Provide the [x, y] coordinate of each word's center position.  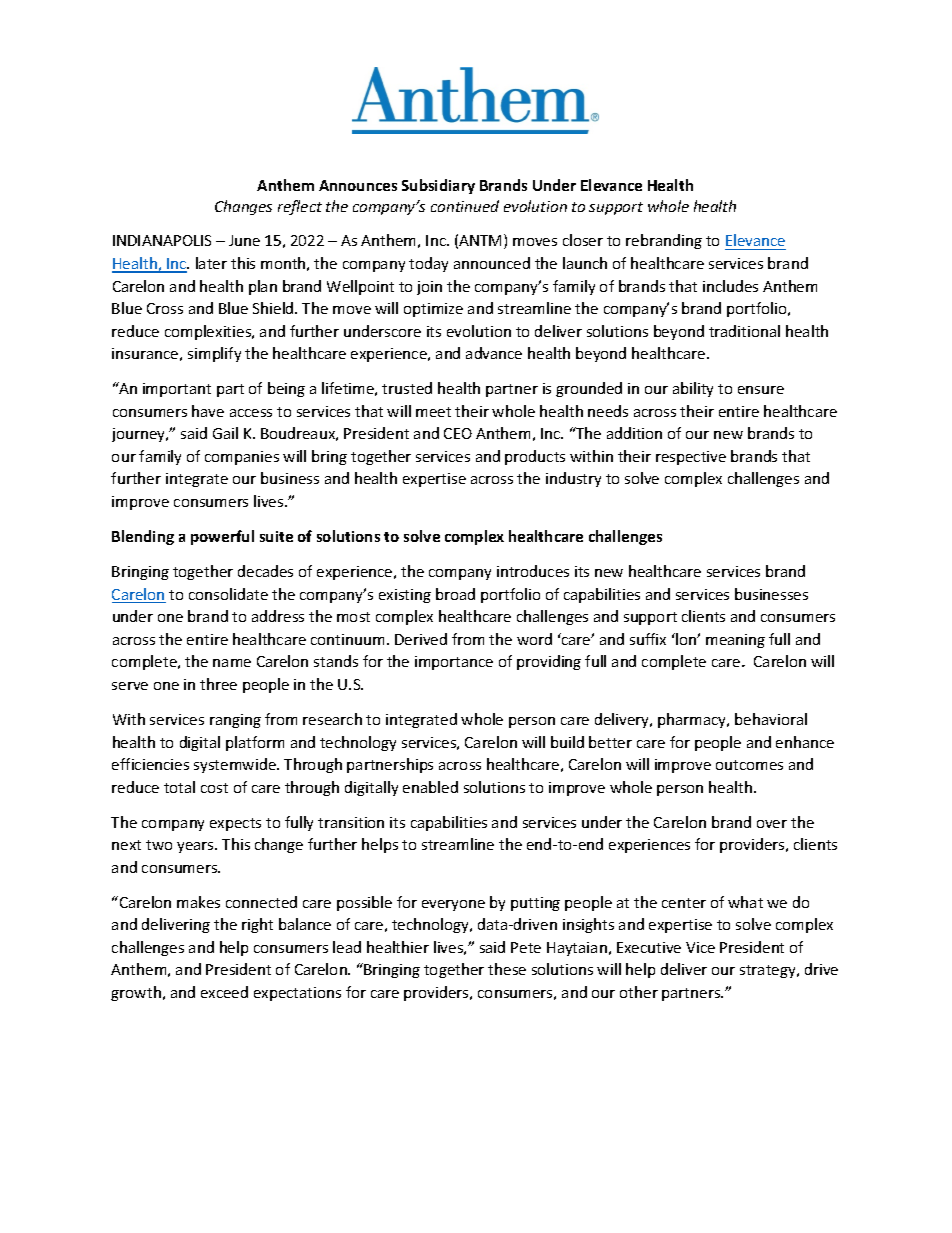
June [244, 240]
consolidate [228, 594]
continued [465, 206]
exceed [224, 992]
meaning [735, 641]
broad [455, 594]
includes [730, 286]
